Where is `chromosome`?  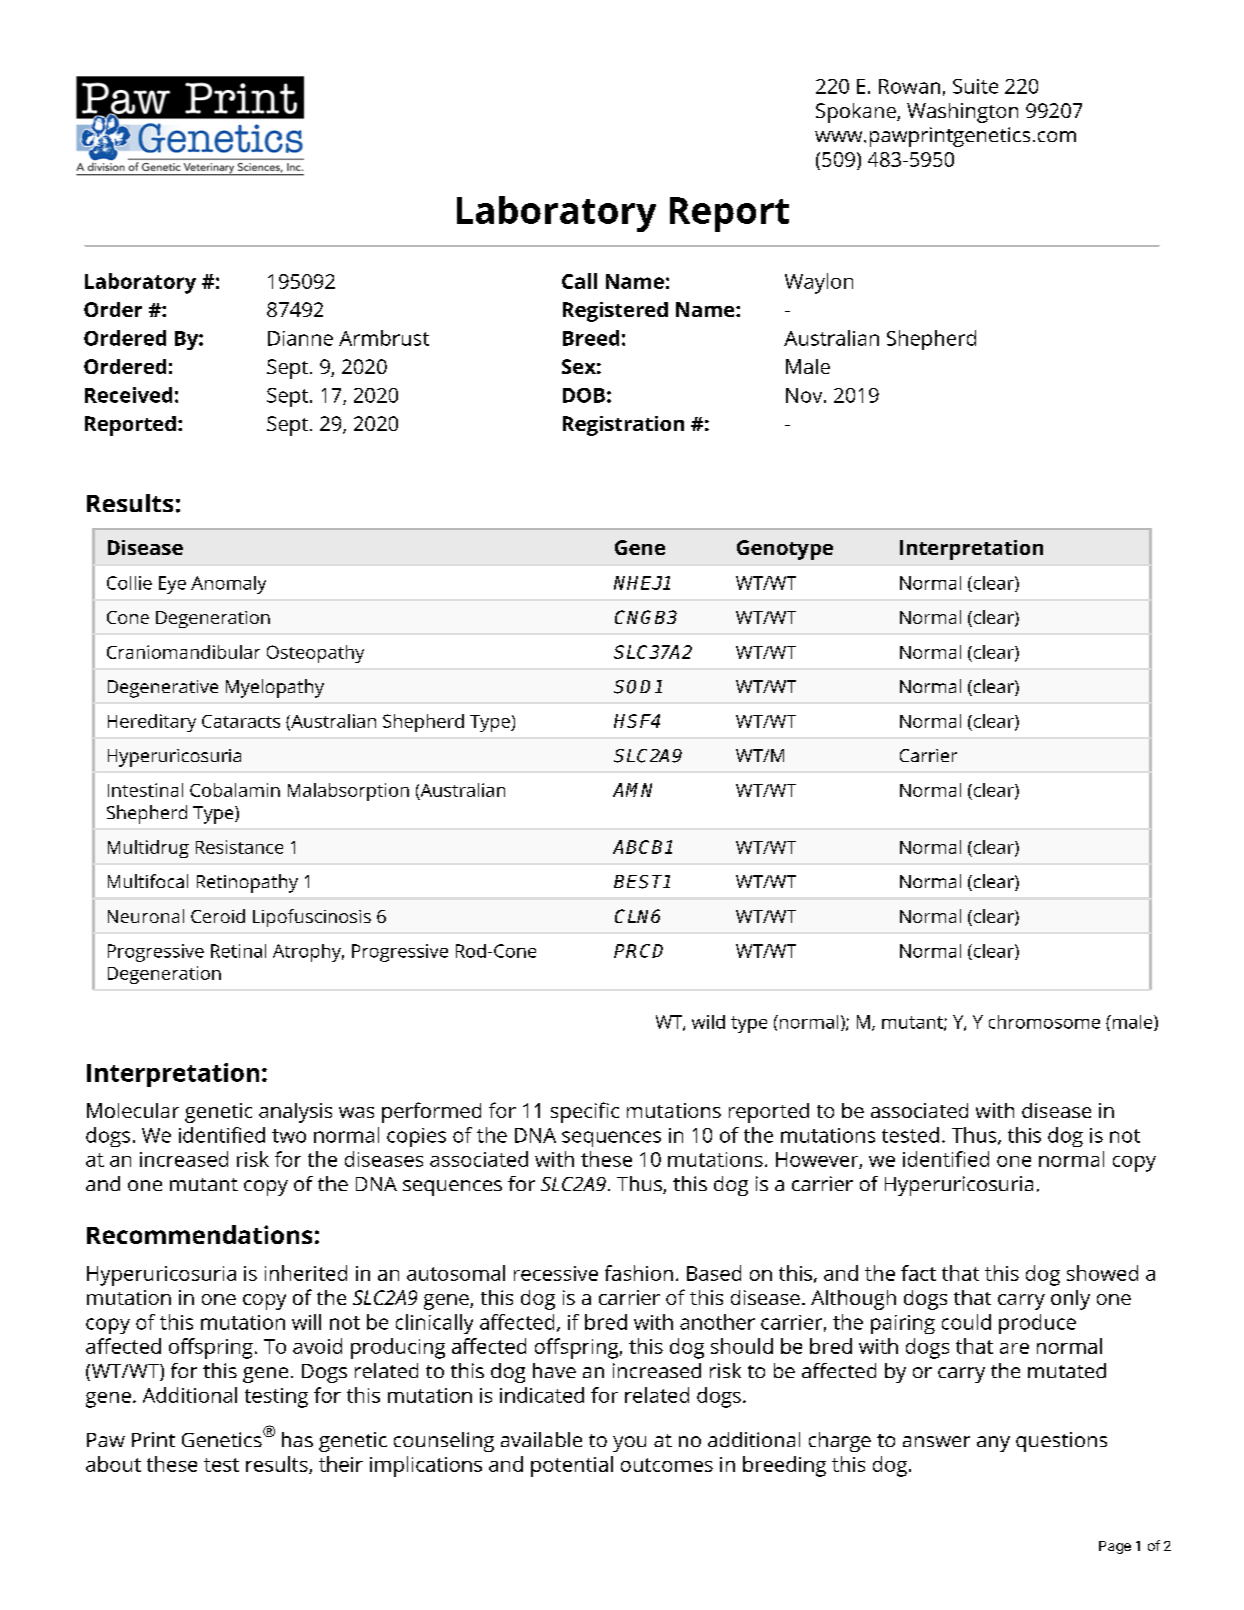
chromosome is located at coordinates (1044, 1022).
